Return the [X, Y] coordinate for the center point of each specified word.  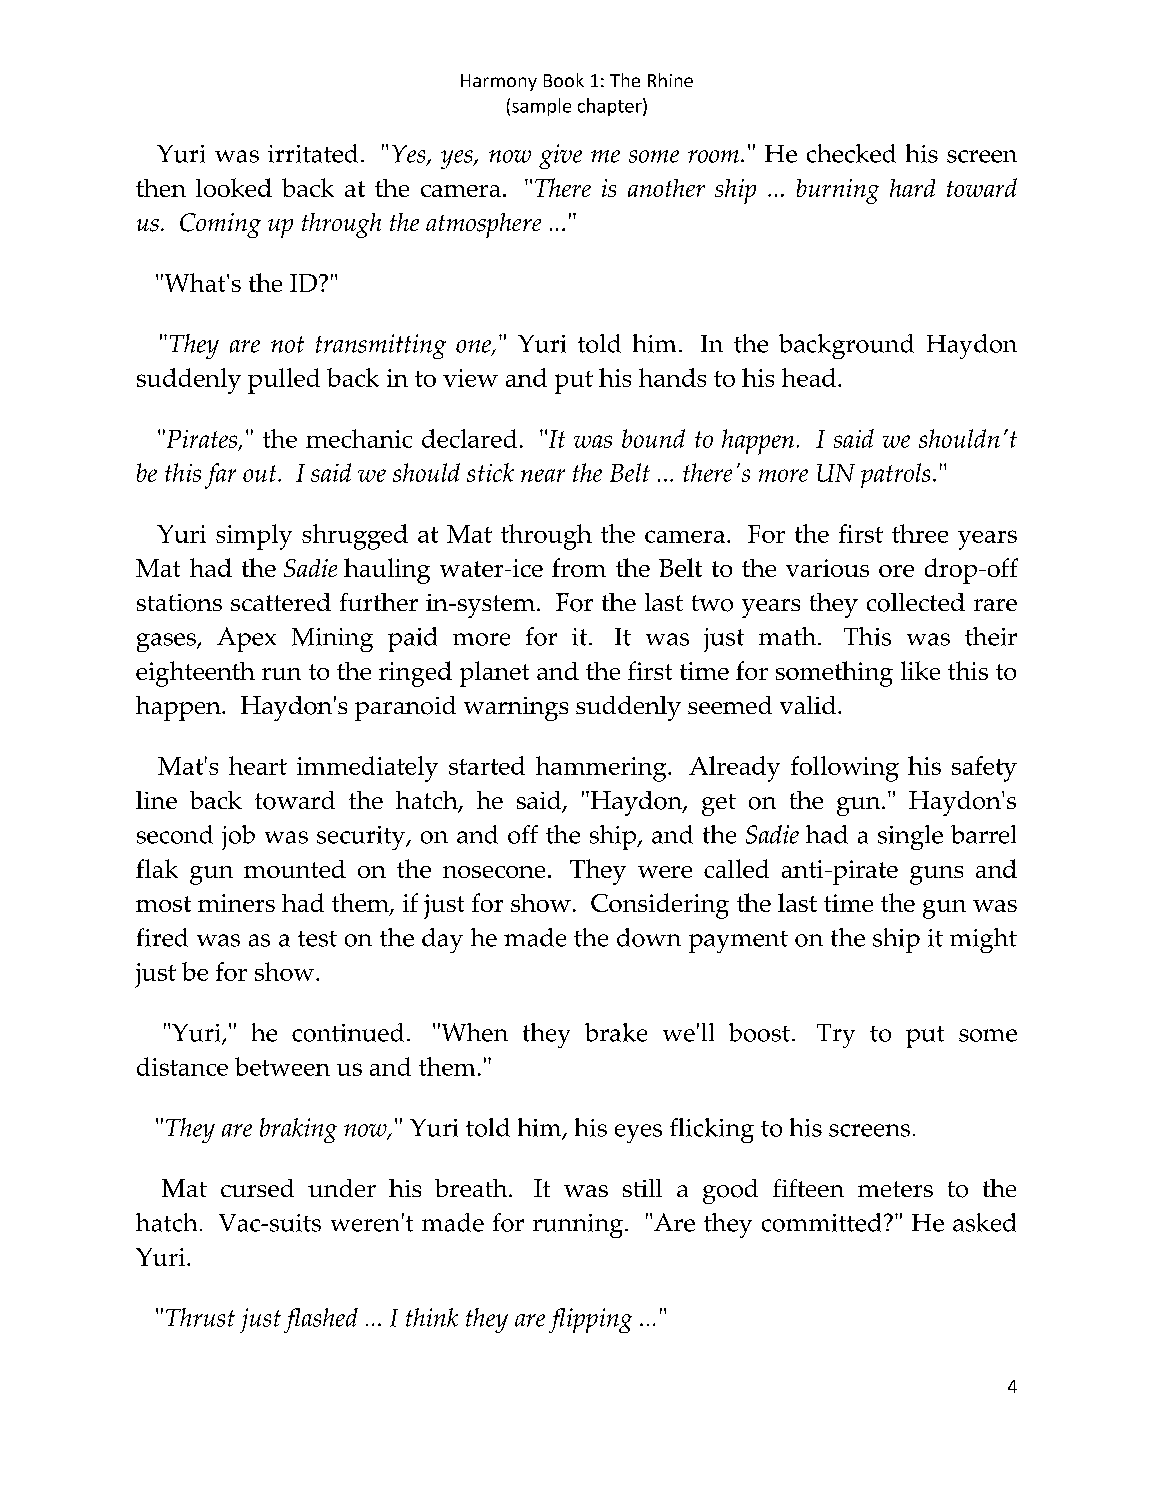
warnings [516, 709]
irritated [313, 153]
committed [821, 1222]
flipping [590, 1320]
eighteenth [195, 674]
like [920, 670]
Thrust [200, 1317]
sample [541, 107]
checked [851, 153]
